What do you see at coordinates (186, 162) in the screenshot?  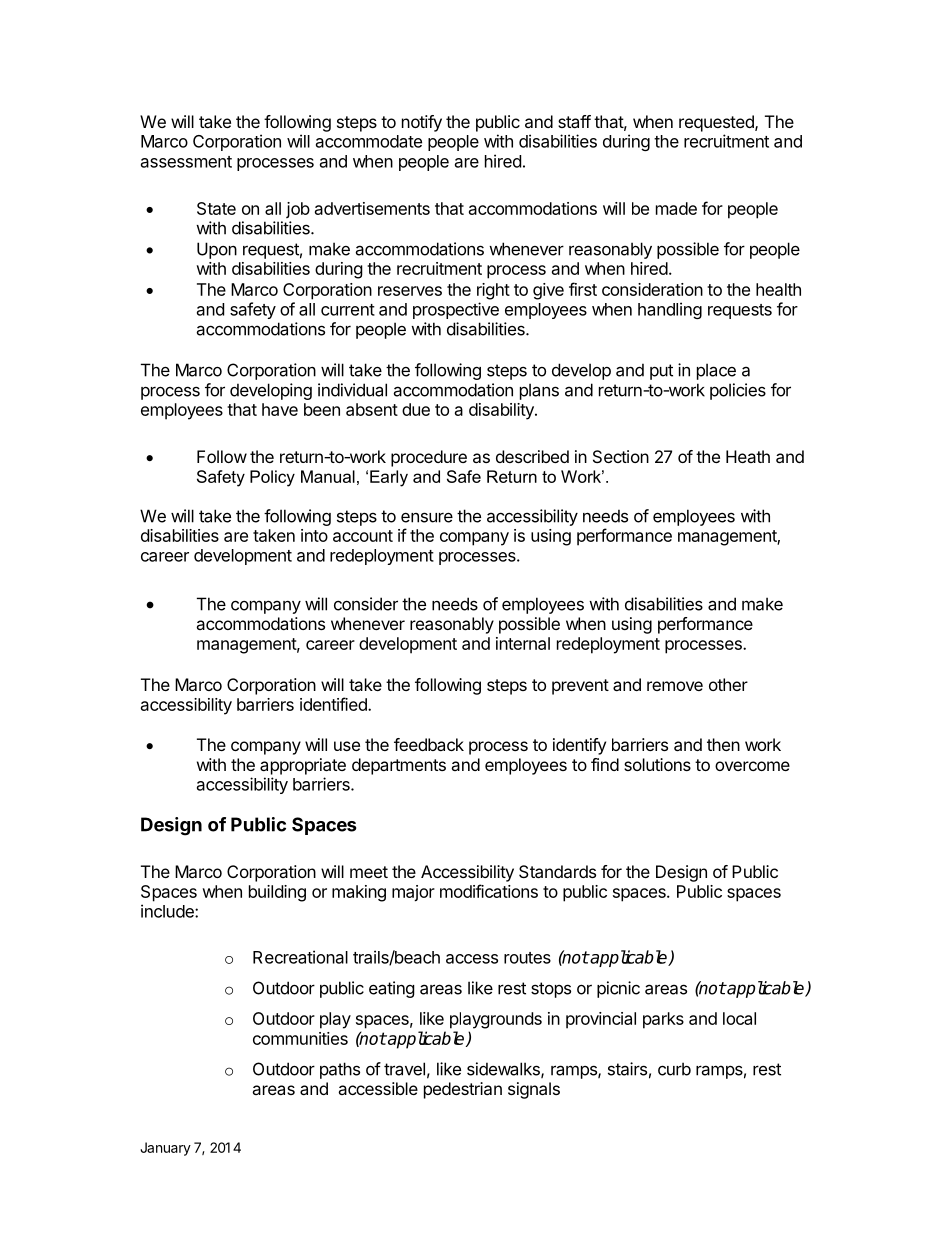 I see `assessment` at bounding box center [186, 162].
